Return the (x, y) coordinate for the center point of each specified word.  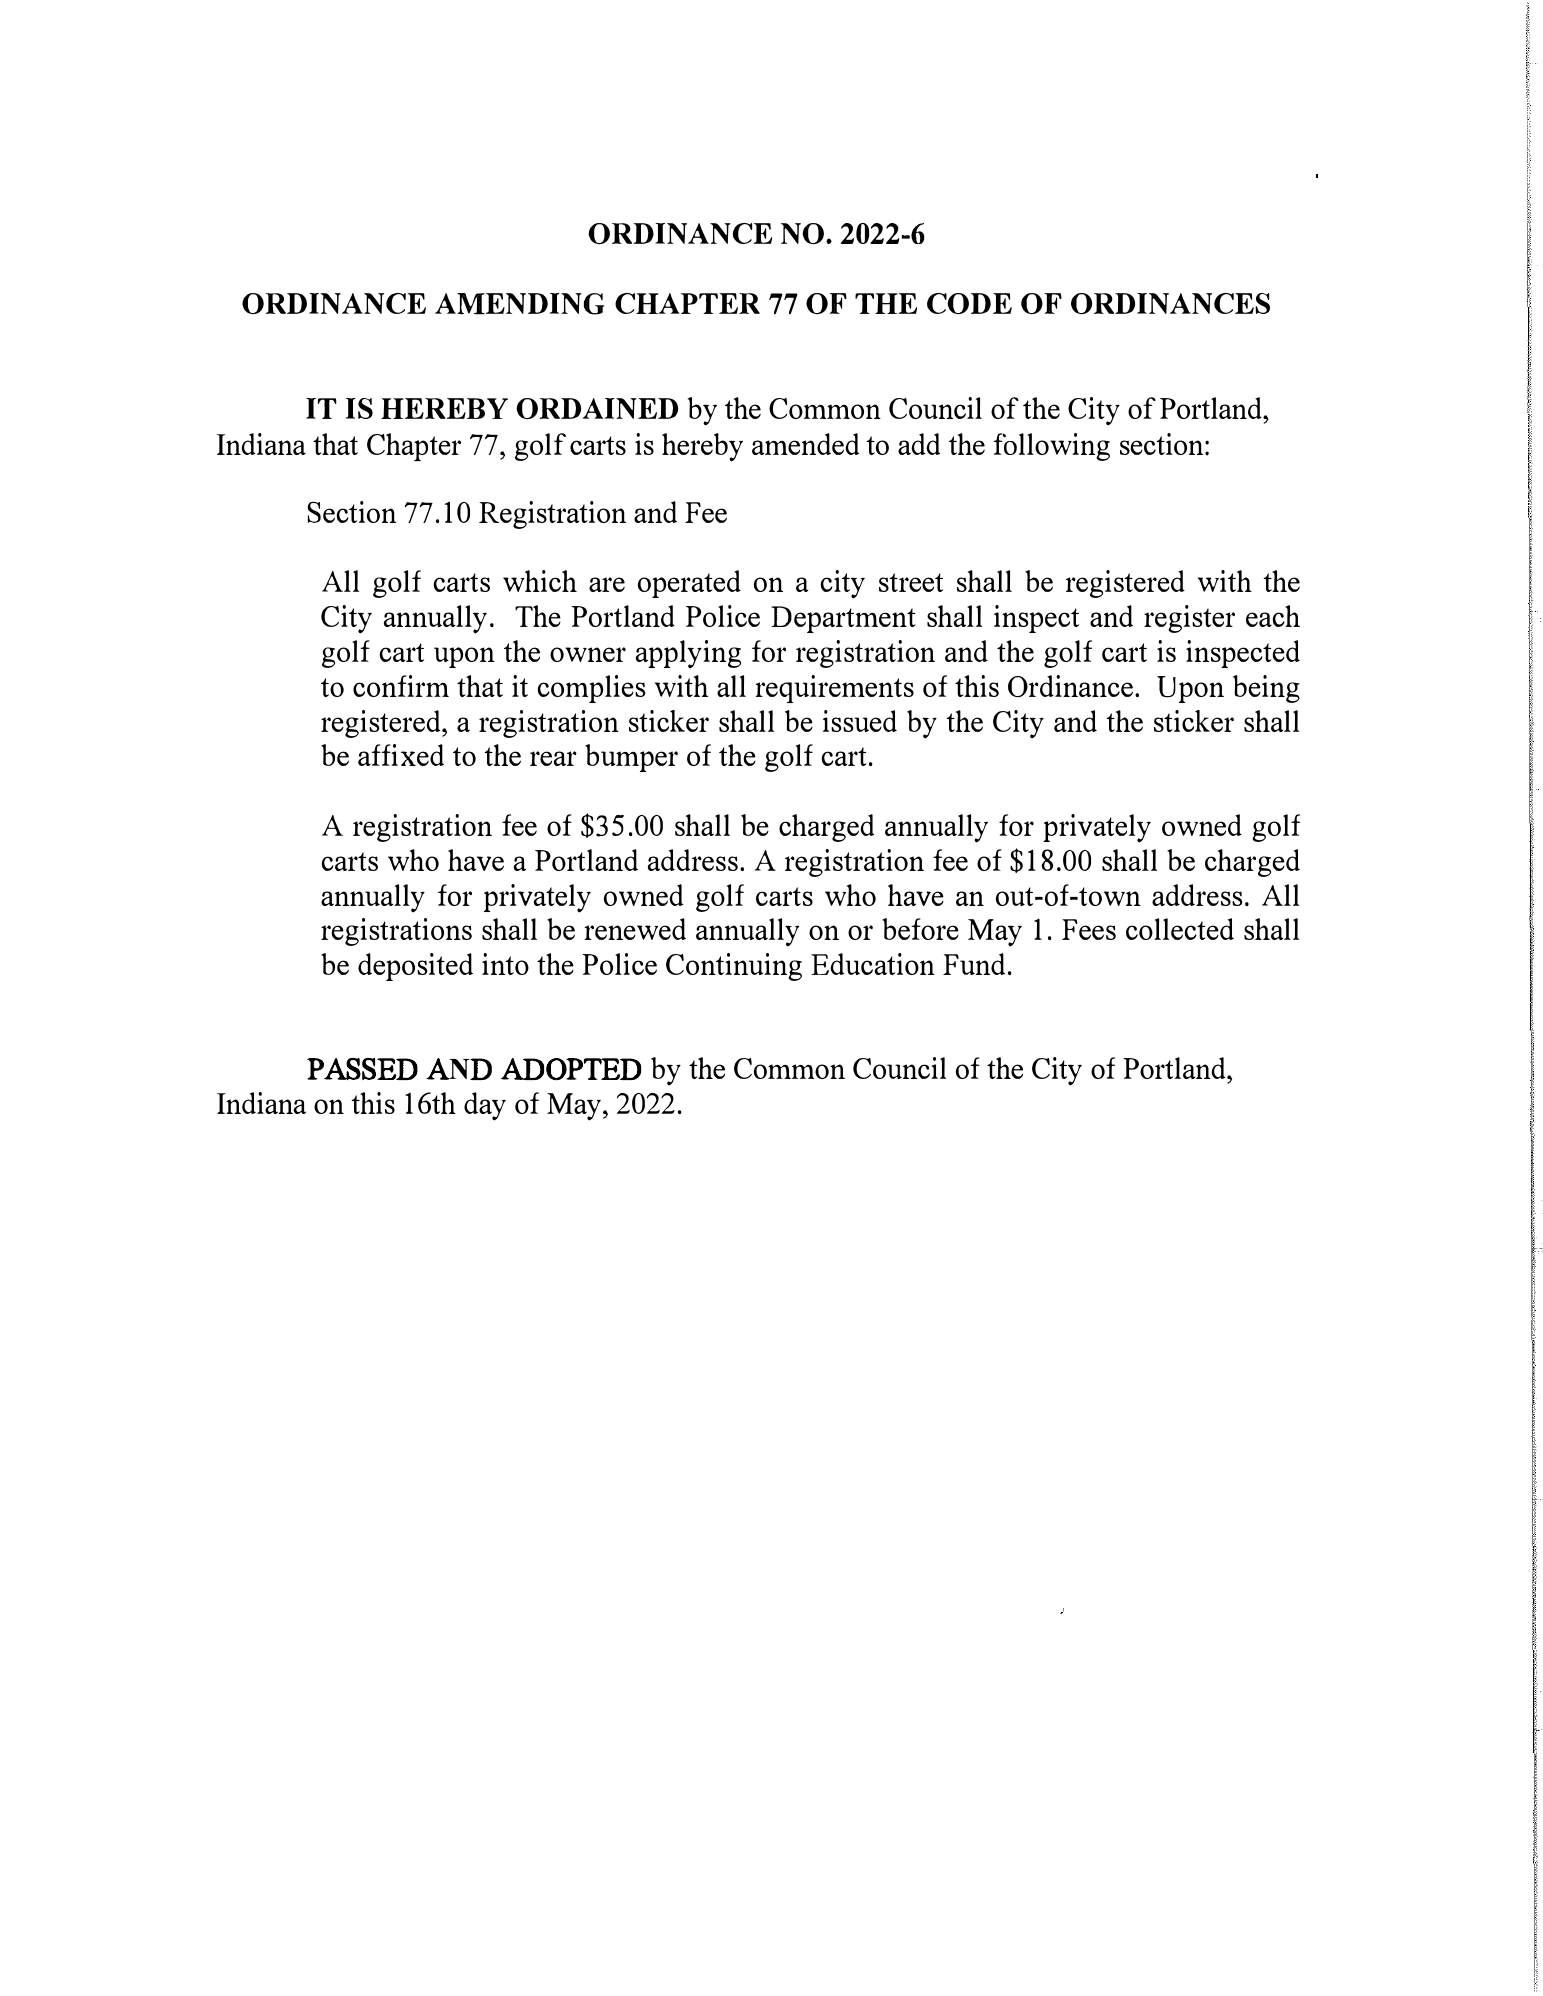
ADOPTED (571, 1069)
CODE (969, 304)
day (485, 1106)
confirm (401, 686)
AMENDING (519, 304)
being (1266, 689)
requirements (834, 689)
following (1051, 447)
